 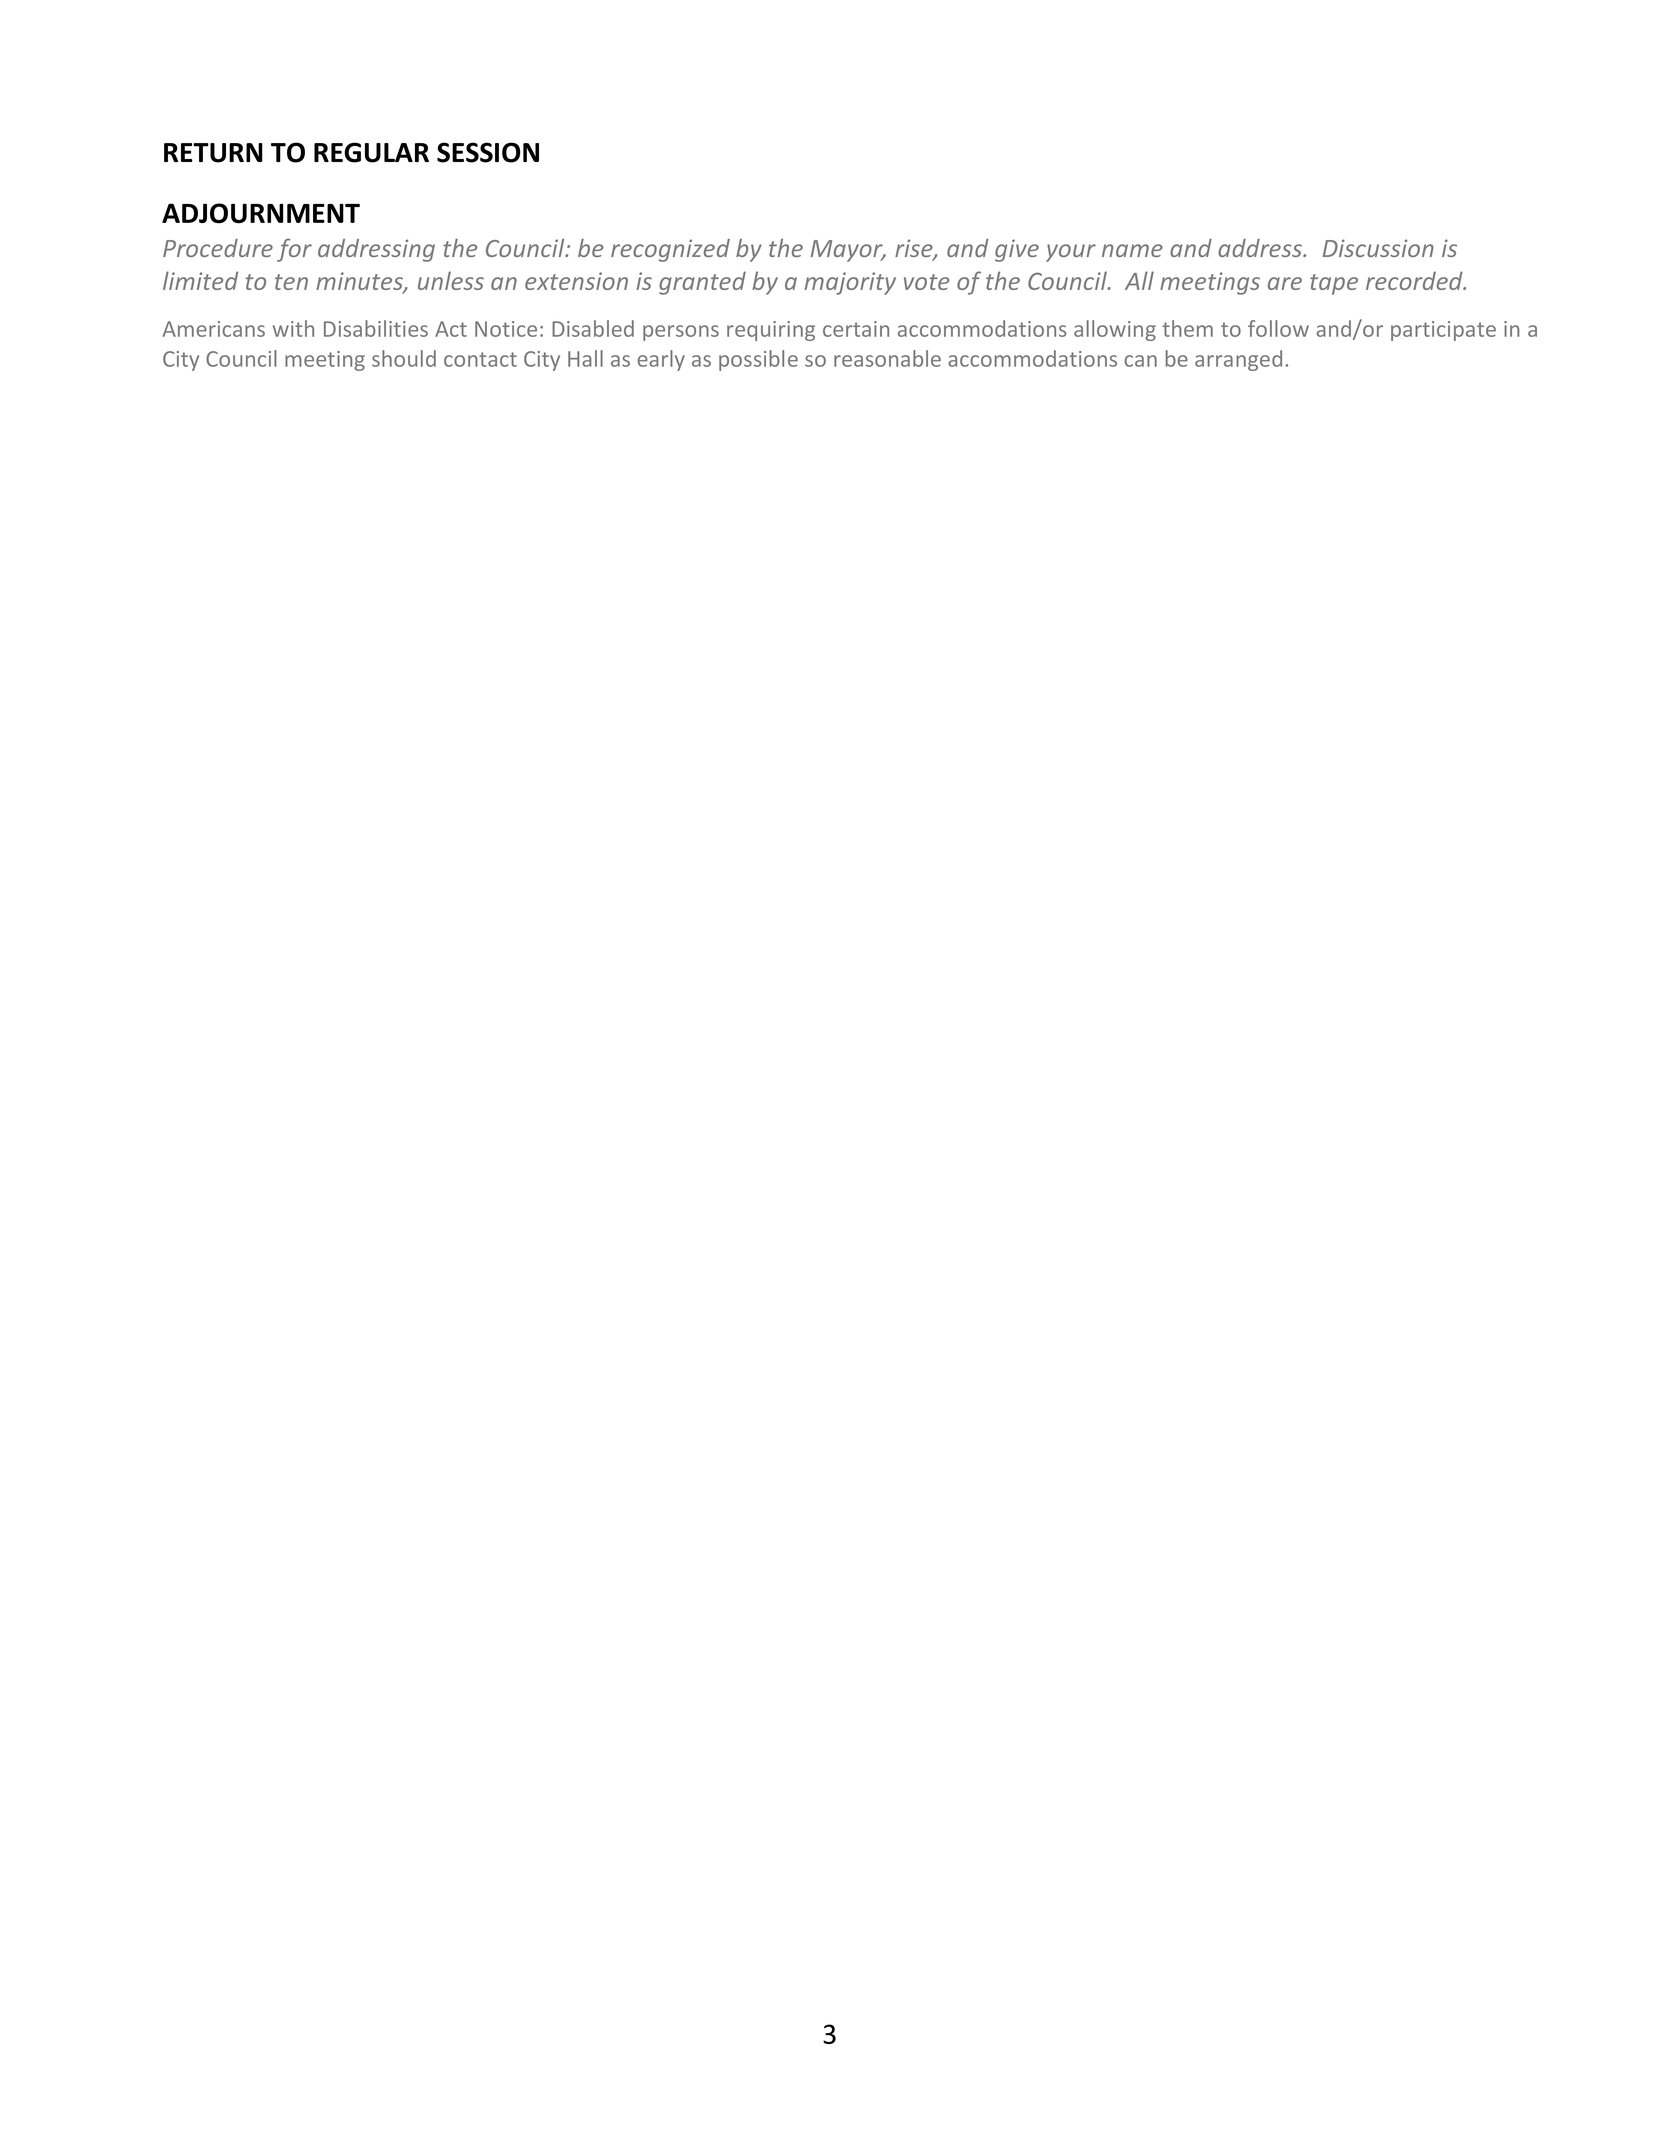 I want to click on REGULAR, so click(x=371, y=152).
